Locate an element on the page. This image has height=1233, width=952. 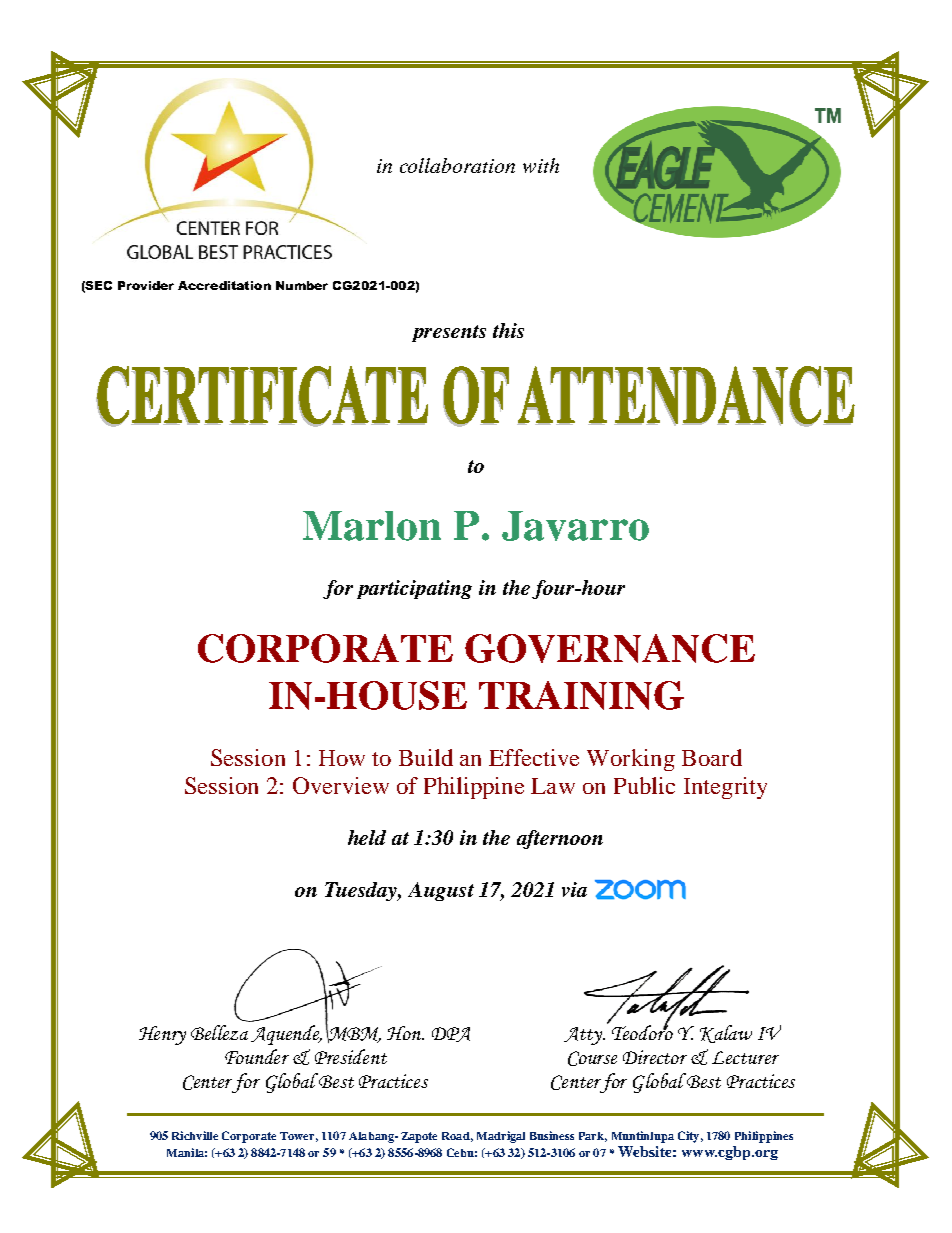
via is located at coordinates (574, 889).
